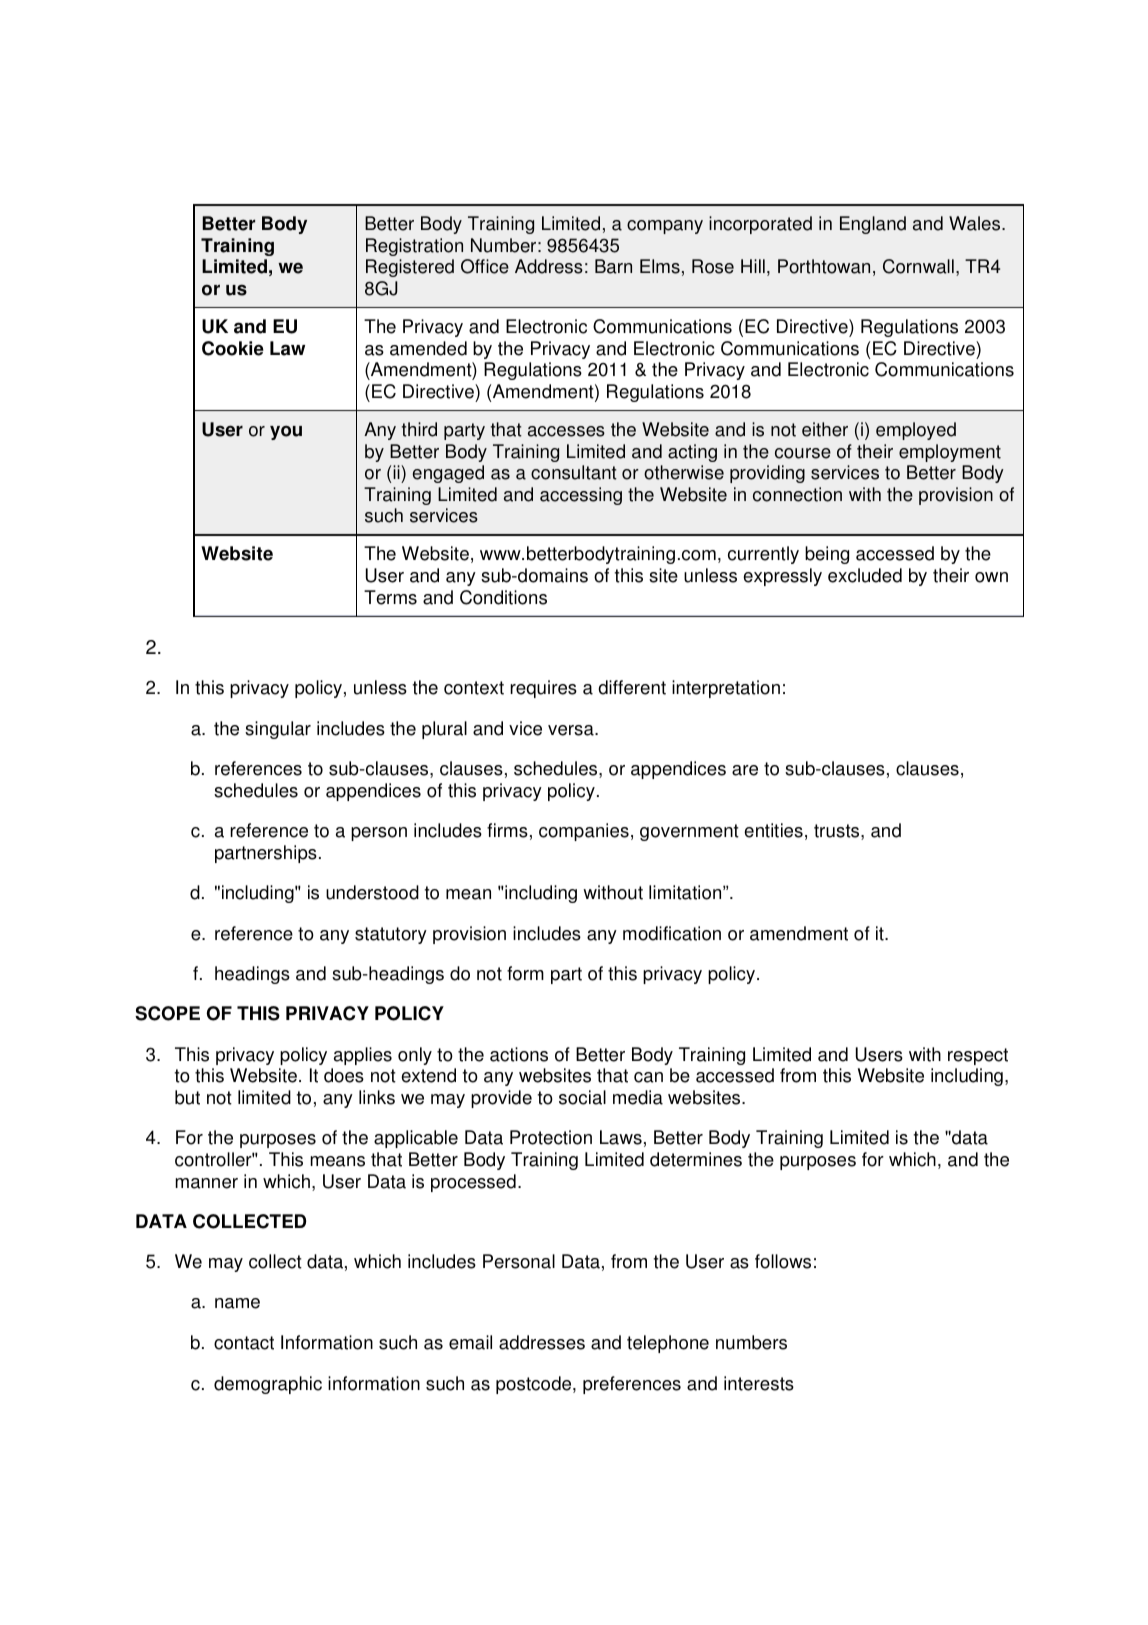  What do you see at coordinates (613, 266) in the screenshot?
I see `Barn` at bounding box center [613, 266].
